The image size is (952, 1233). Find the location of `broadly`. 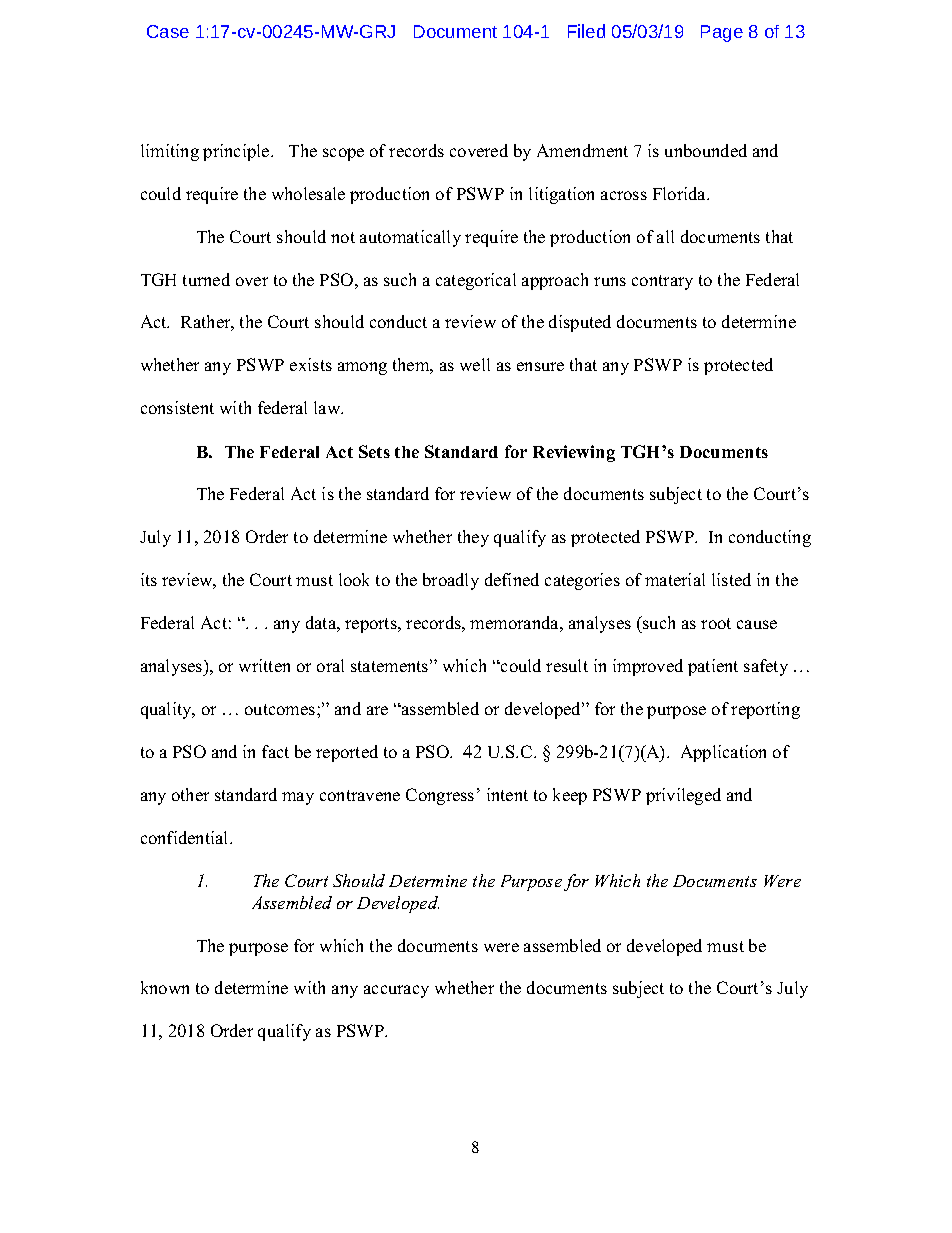

broadly is located at coordinates (451, 581).
